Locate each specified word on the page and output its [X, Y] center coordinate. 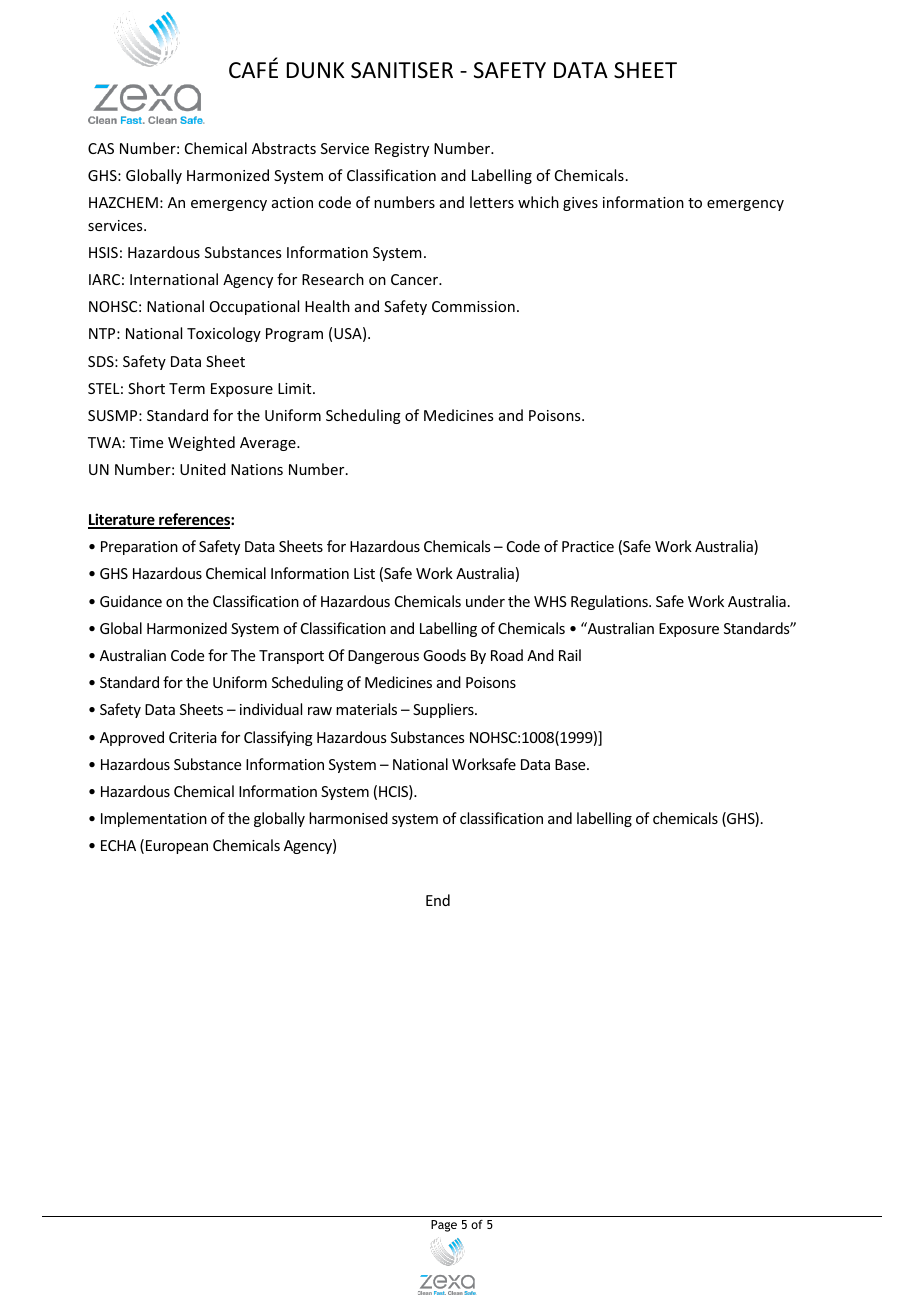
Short [146, 388]
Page [444, 1226]
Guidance [131, 601]
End [438, 900]
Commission [473, 306]
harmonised [348, 818]
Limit [296, 388]
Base [571, 764]
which [538, 202]
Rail [570, 655]
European [177, 847]
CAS [101, 148]
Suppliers [444, 710]
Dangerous [383, 657]
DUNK [315, 70]
